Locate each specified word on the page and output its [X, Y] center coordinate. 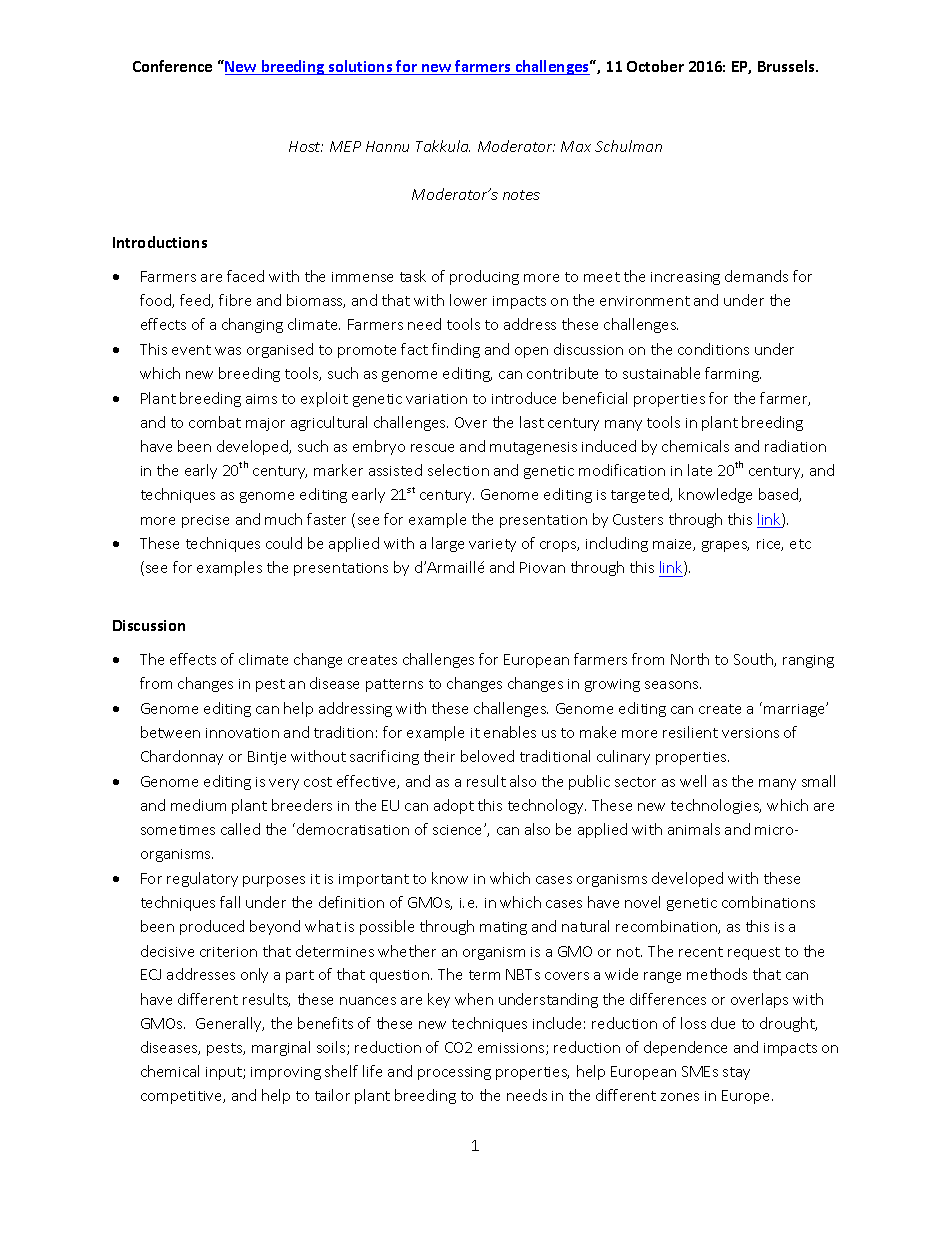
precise [205, 521]
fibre [235, 300]
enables [510, 732]
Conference [172, 66]
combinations [768, 902]
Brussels [787, 66]
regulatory [202, 879]
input [225, 1073]
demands [756, 276]
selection [458, 470]
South [754, 660]
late [700, 470]
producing [484, 277]
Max [576, 146]
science [459, 830]
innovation [242, 733]
